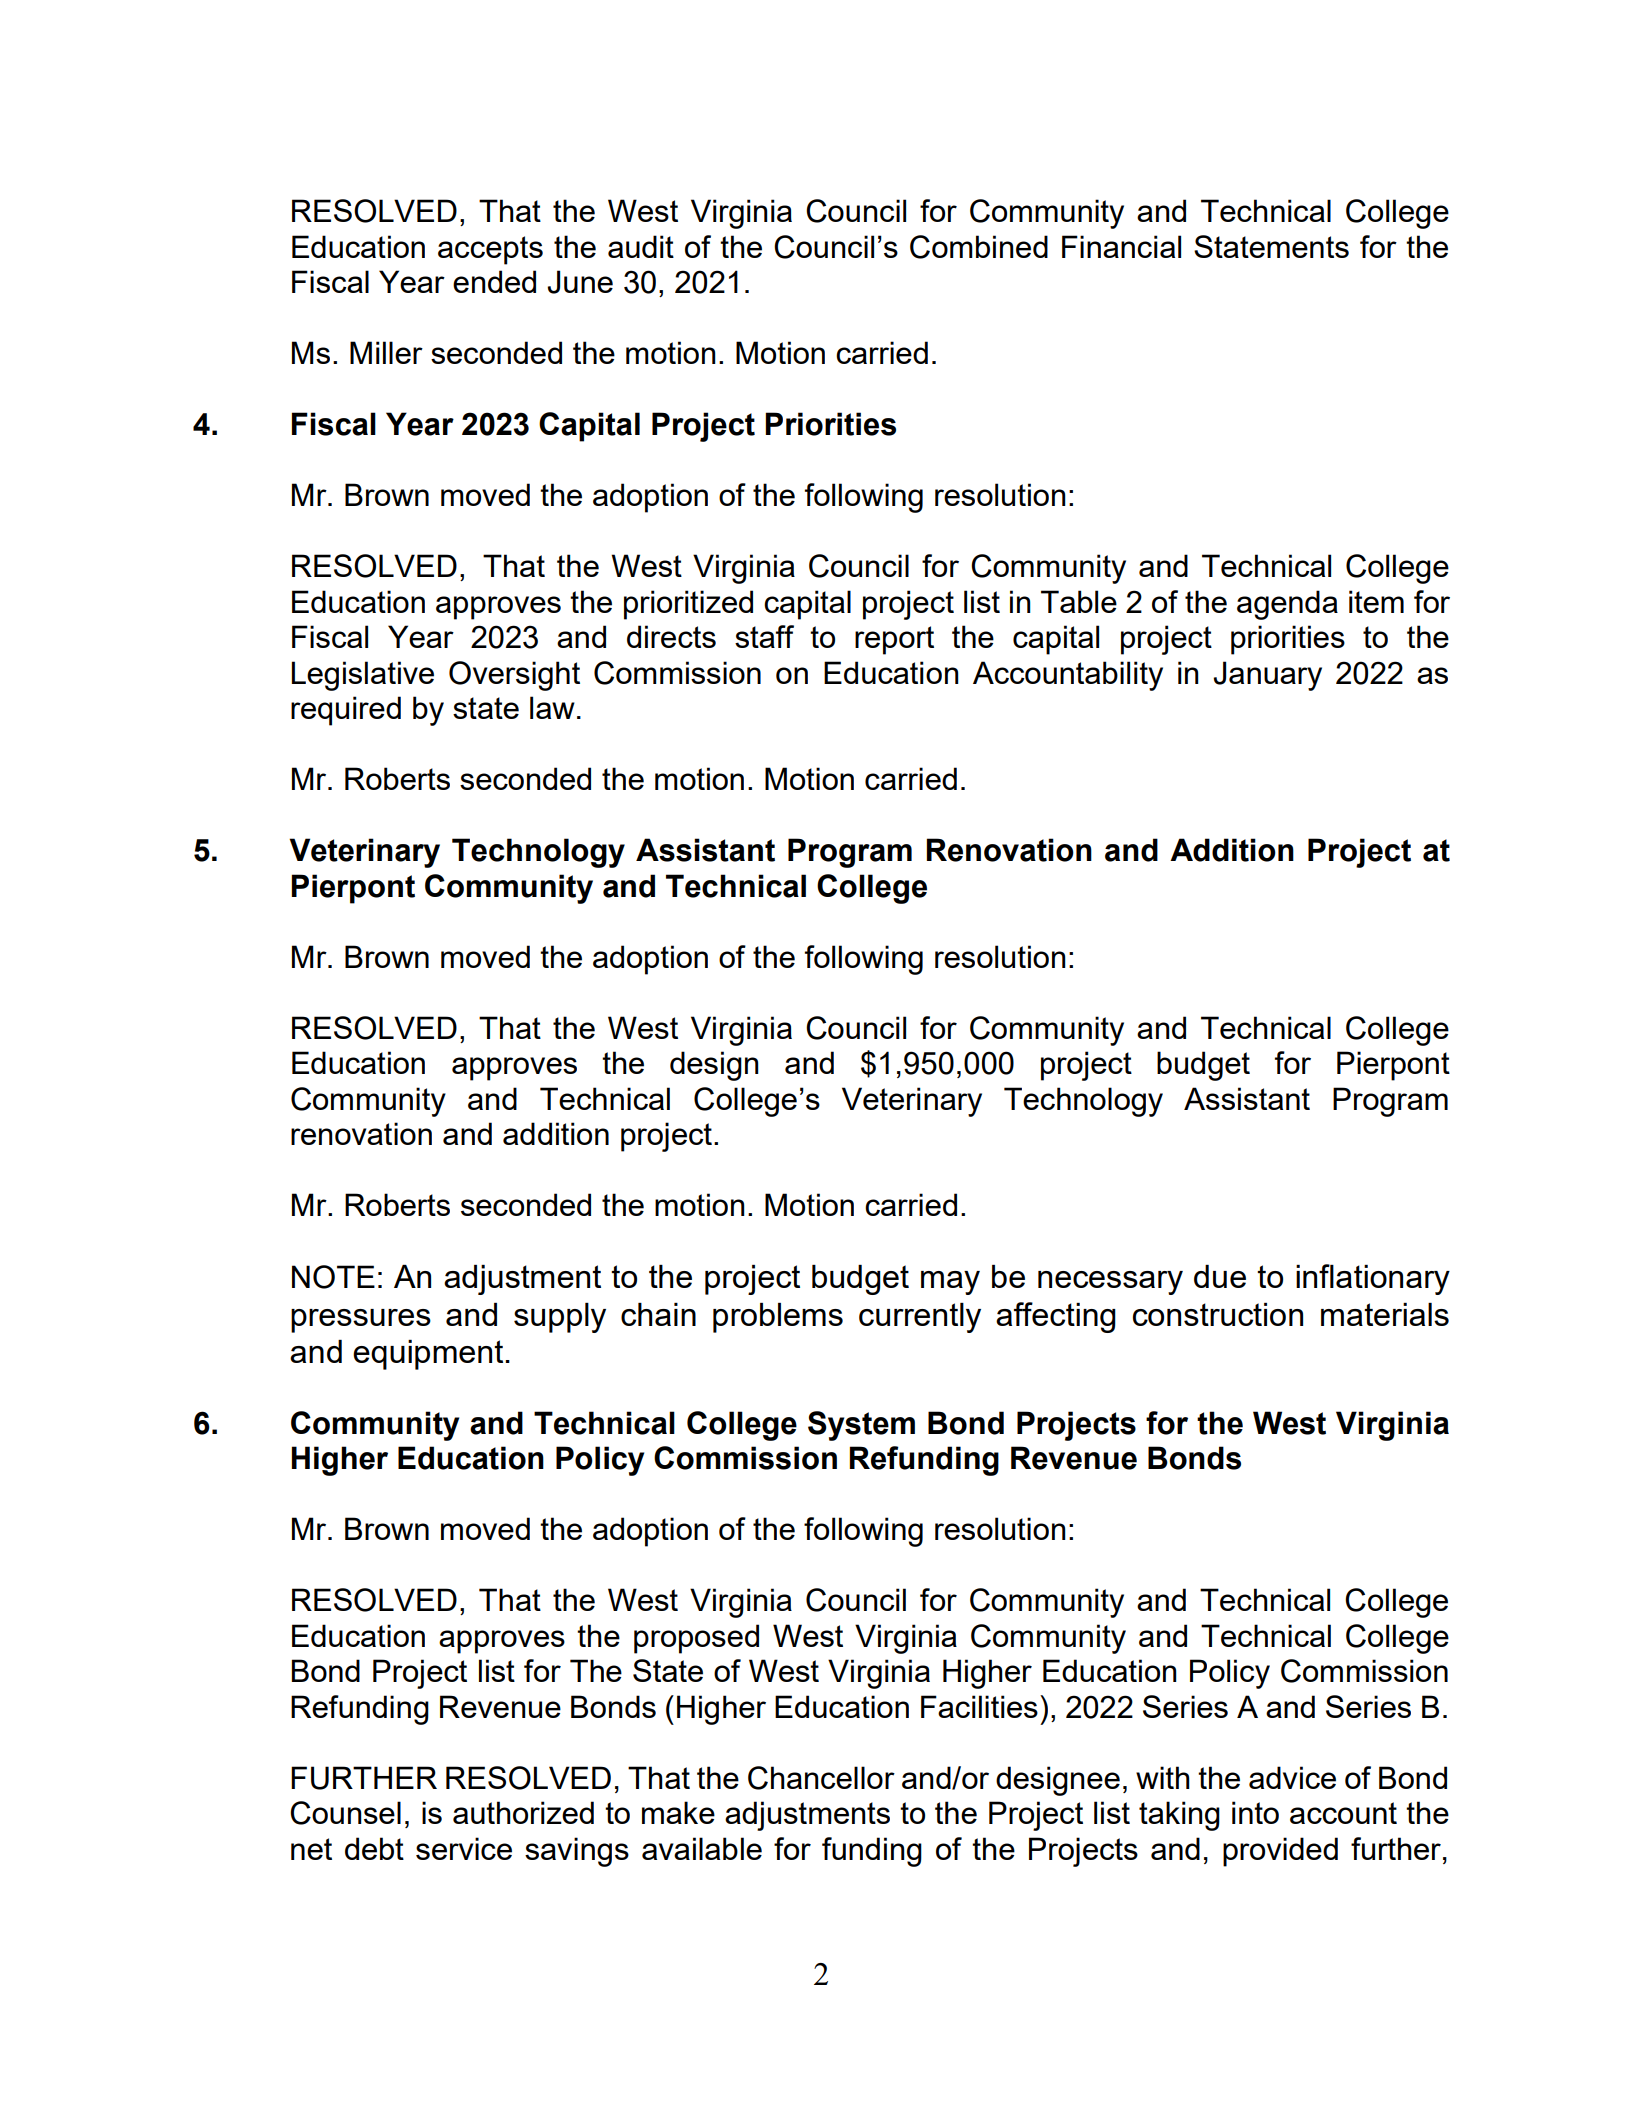 The height and width of the screenshot is (2126, 1643). What do you see at coordinates (1287, 605) in the screenshot?
I see `agenda` at bounding box center [1287, 605].
